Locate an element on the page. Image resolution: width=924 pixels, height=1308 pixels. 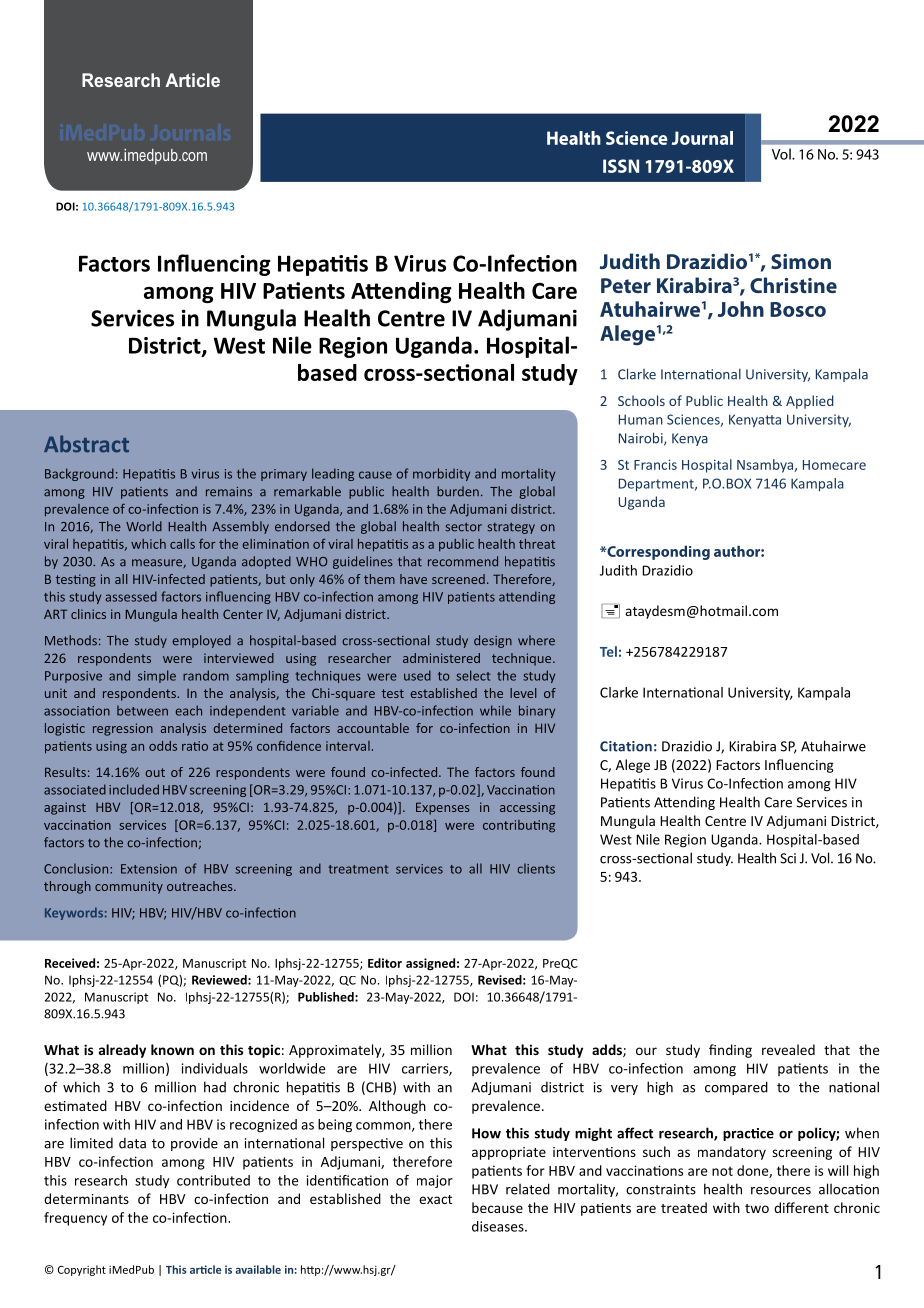
remains is located at coordinates (229, 492).
